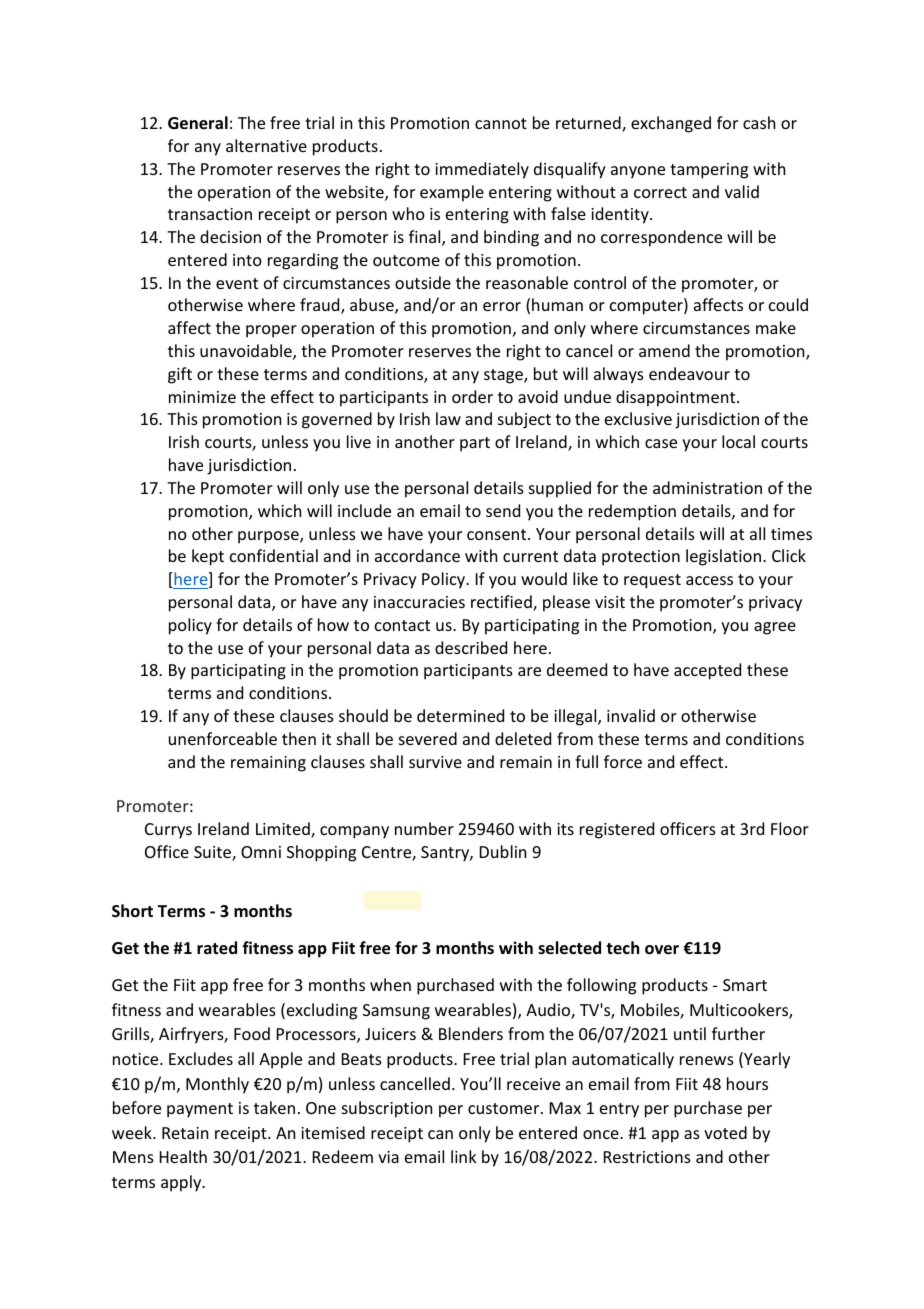 Image resolution: width=924 pixels, height=1309 pixels. What do you see at coordinates (472, 396) in the screenshot?
I see `order` at bounding box center [472, 396].
